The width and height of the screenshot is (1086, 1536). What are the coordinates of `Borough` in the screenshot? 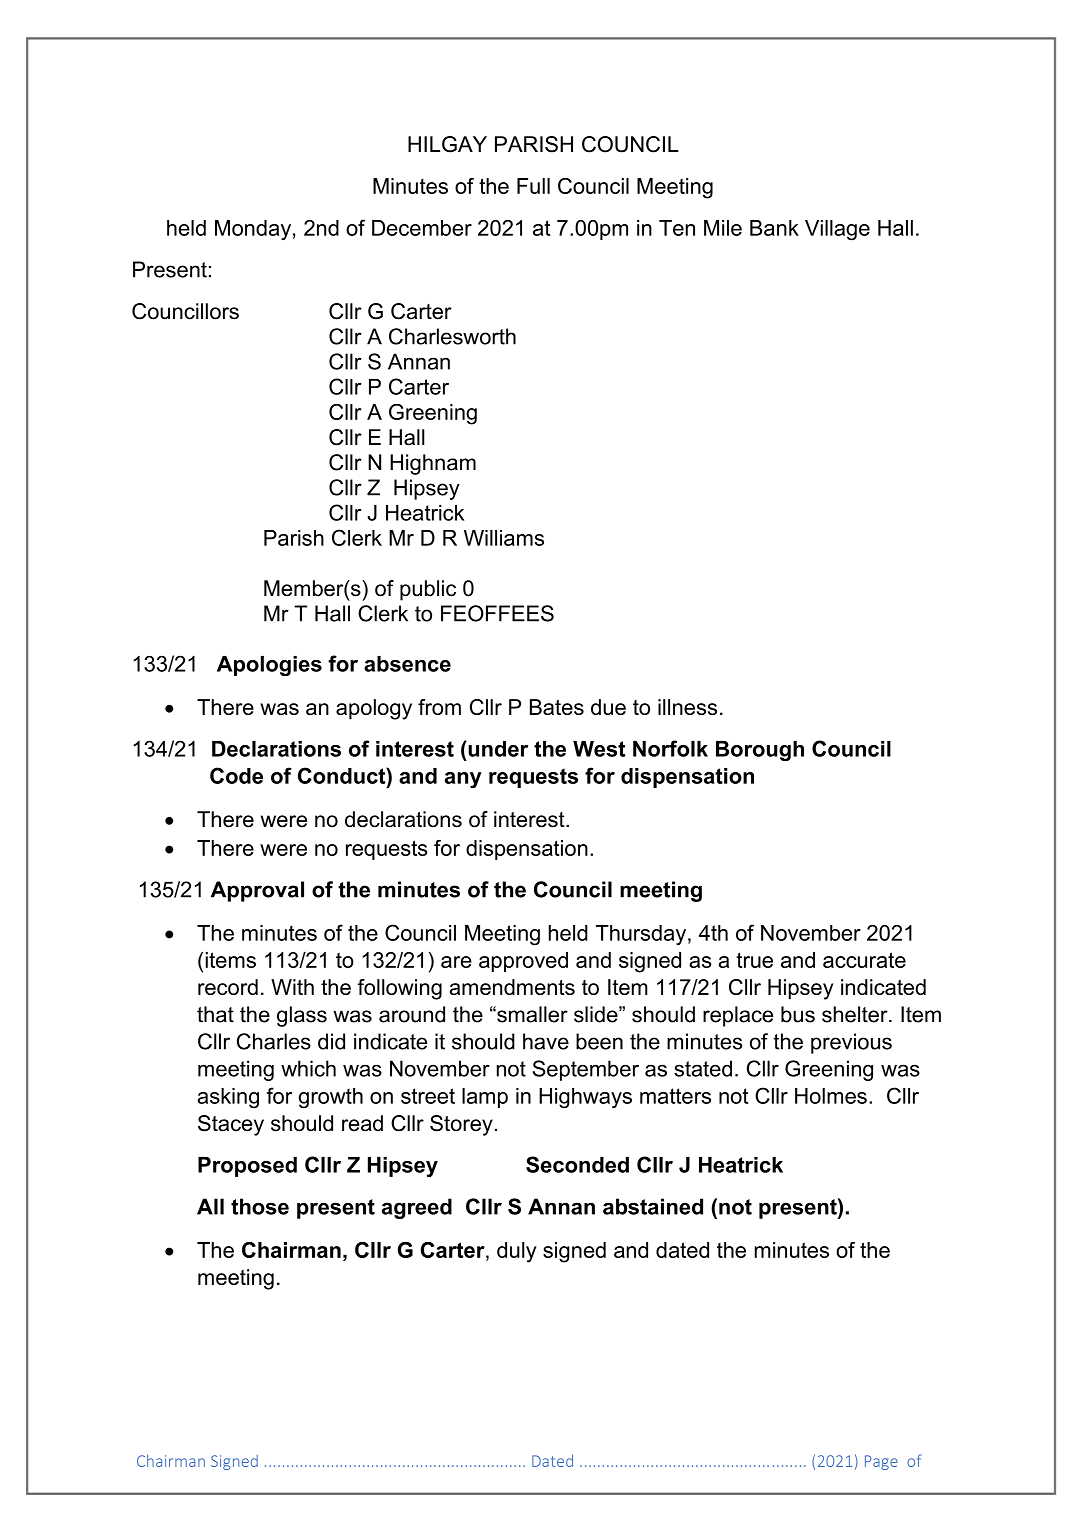 It's located at (760, 751).
